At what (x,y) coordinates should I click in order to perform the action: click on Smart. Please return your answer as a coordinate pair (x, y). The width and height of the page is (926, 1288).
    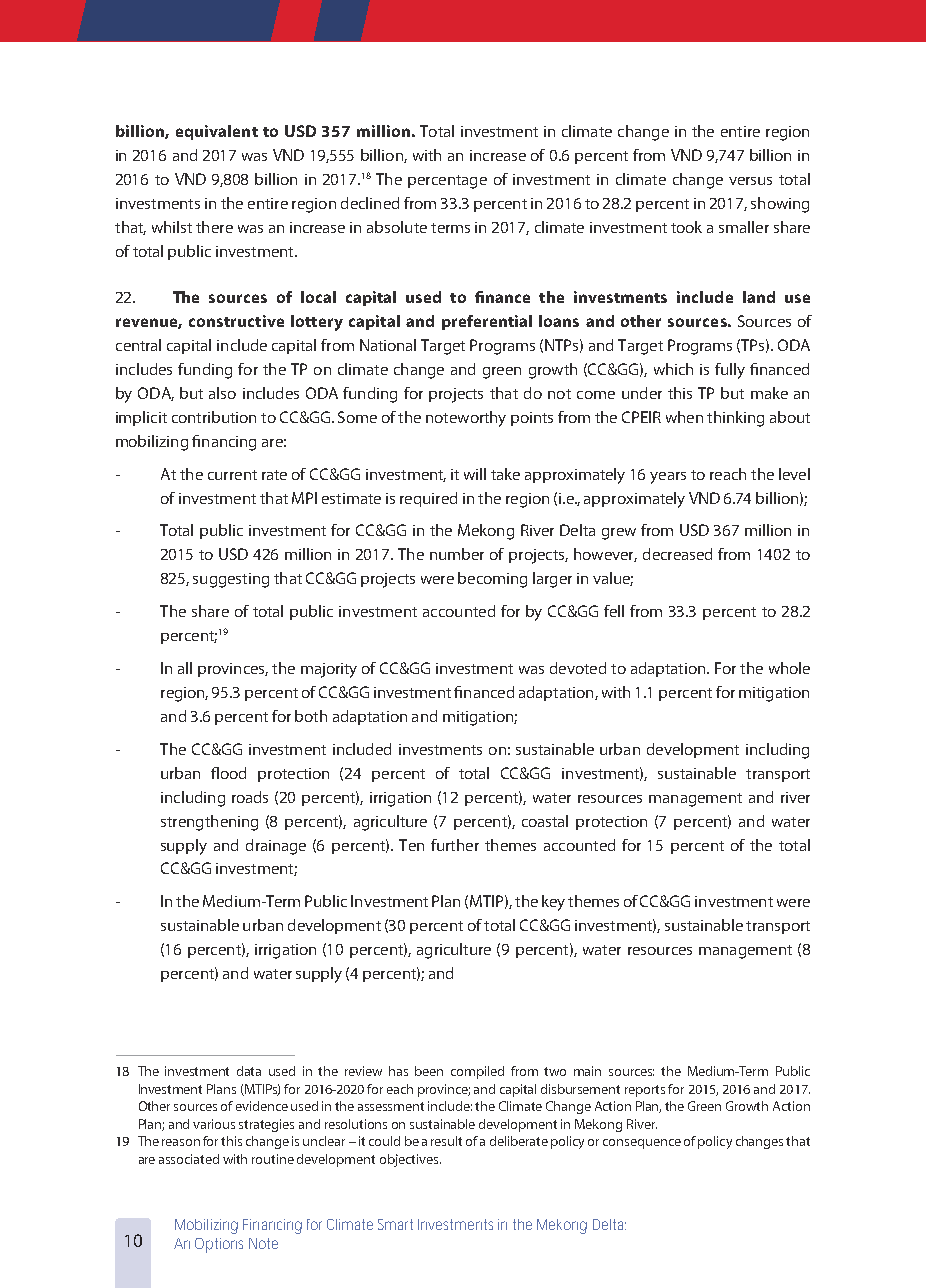
    Looking at the image, I should click on (395, 1224).
